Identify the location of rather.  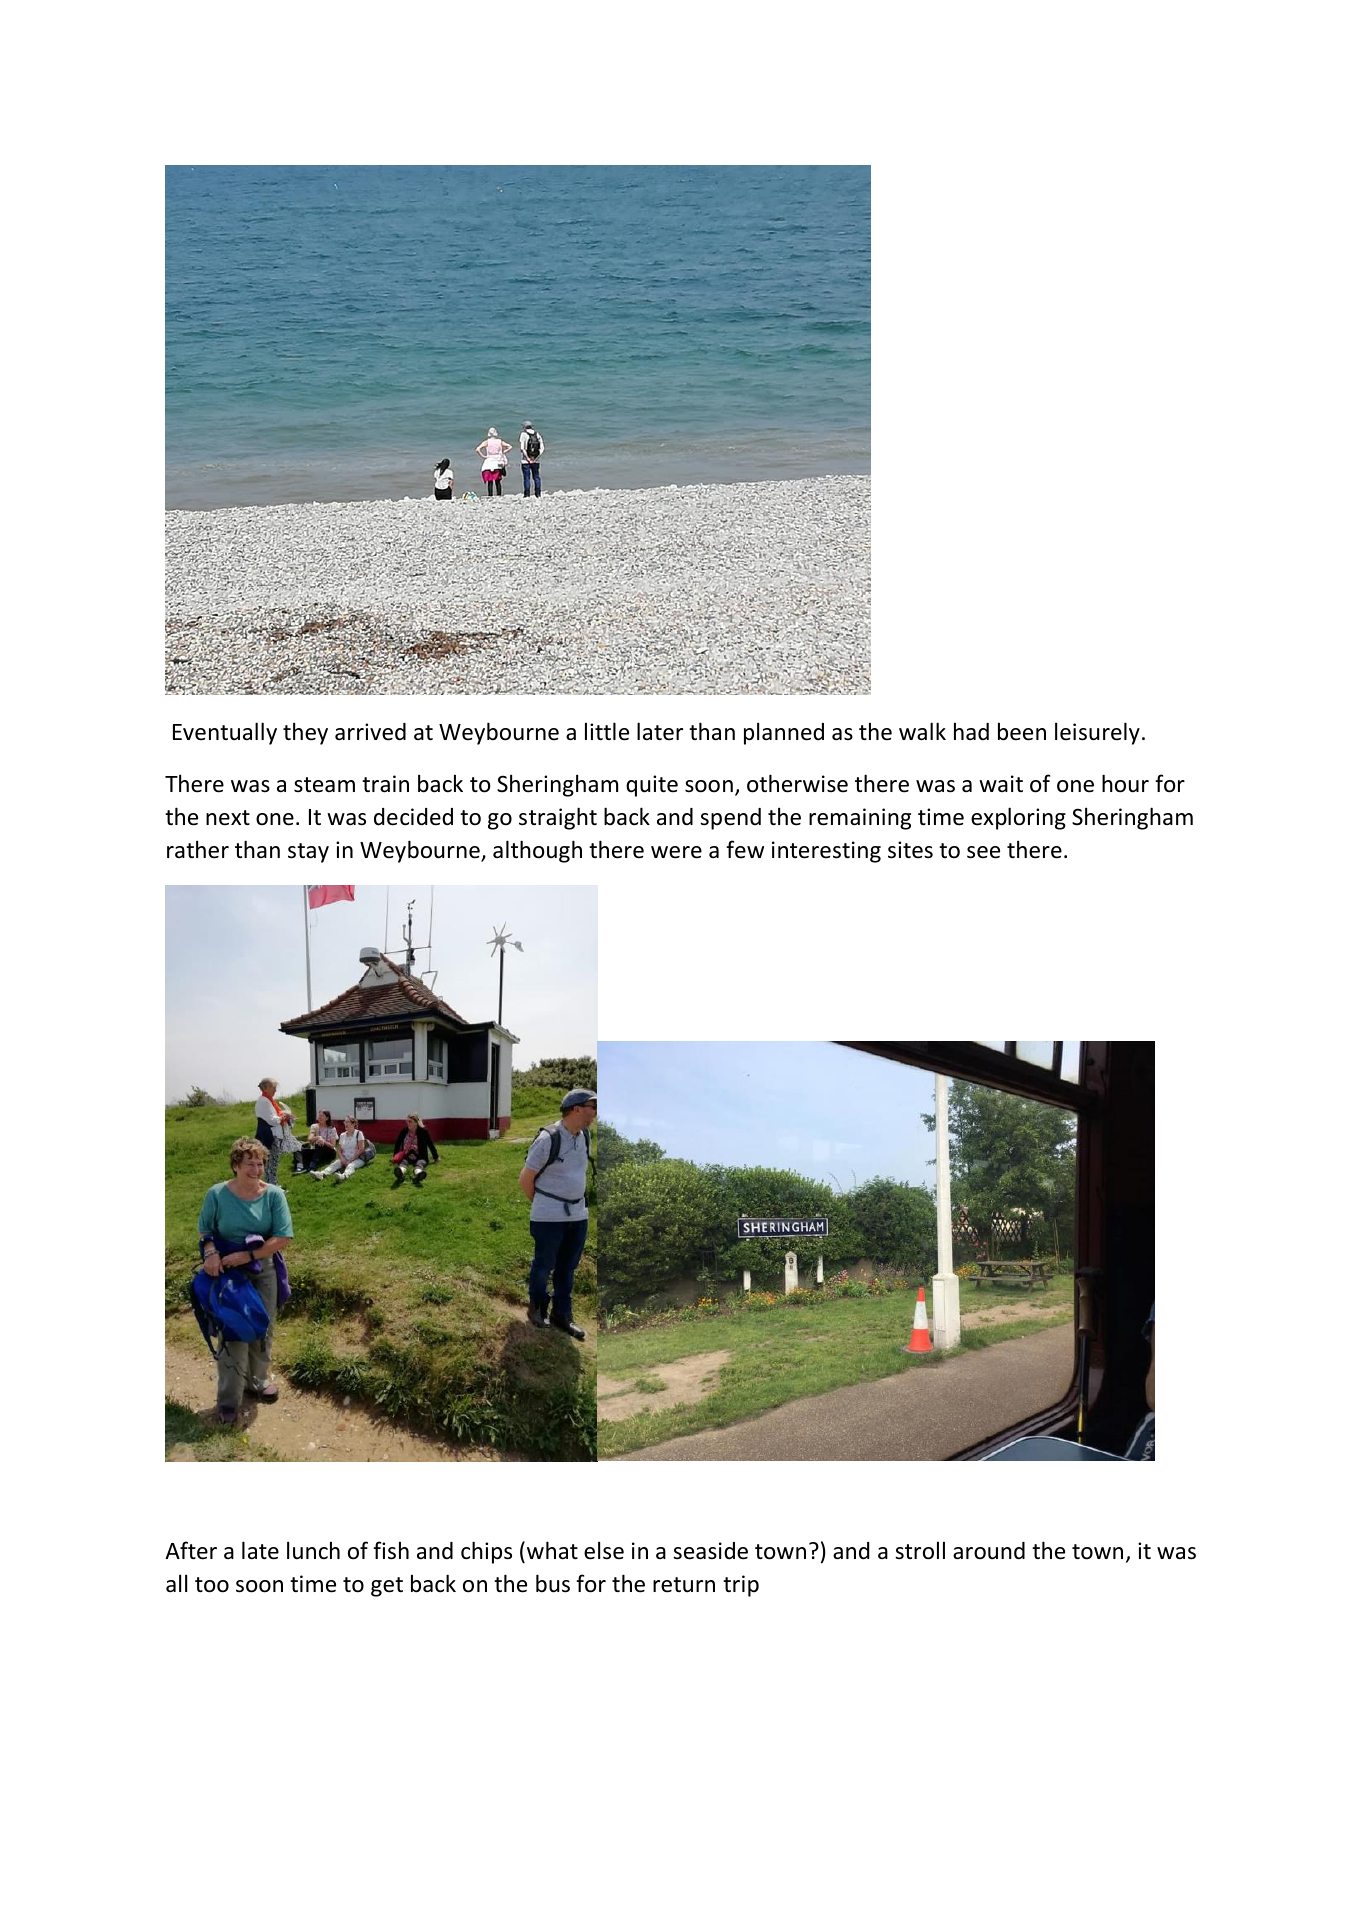
(198, 849).
